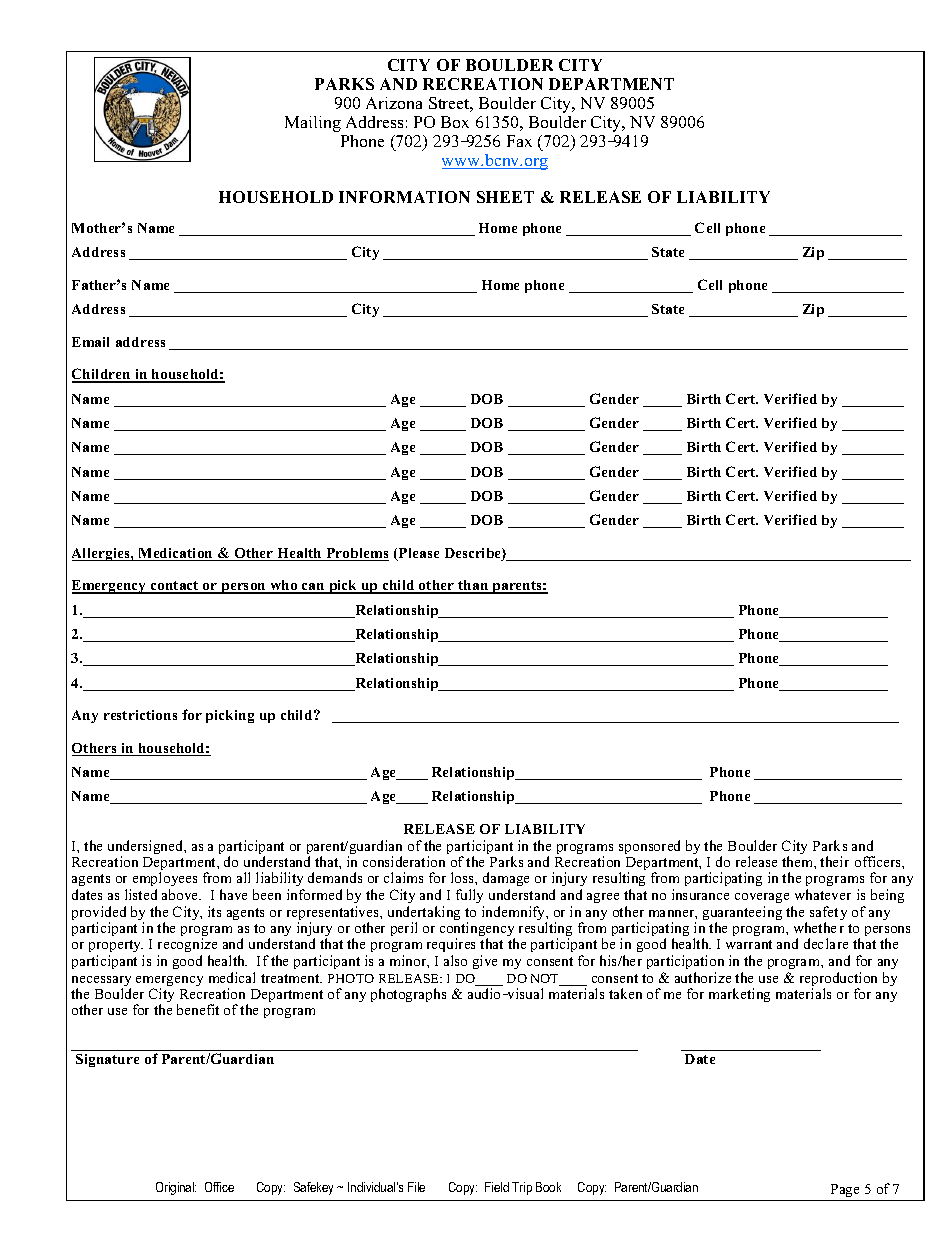 The height and width of the document is (1233, 952). I want to click on Mailing, so click(313, 124).
